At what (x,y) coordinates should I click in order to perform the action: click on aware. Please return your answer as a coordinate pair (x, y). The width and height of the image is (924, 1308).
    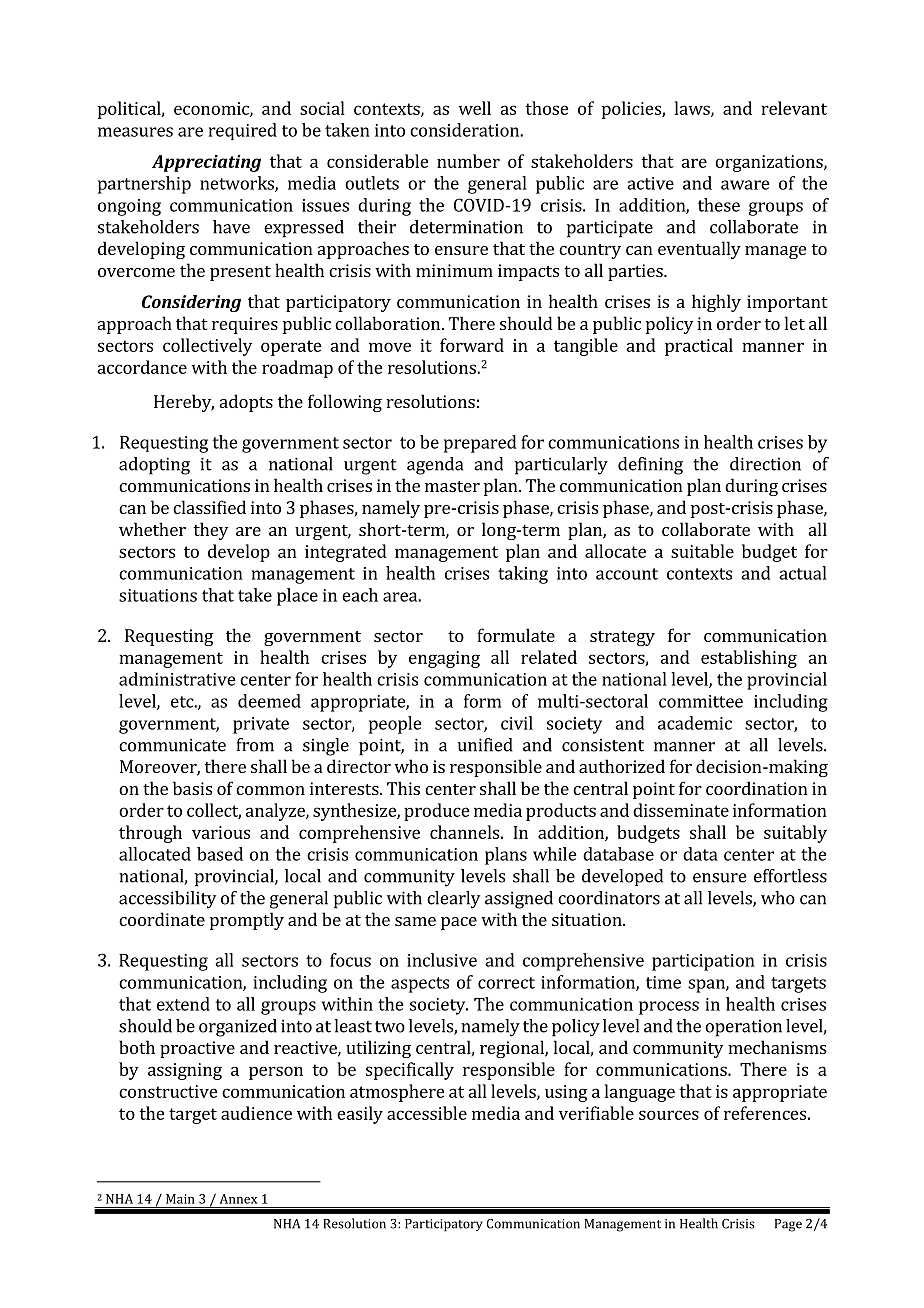
    Looking at the image, I should click on (745, 185).
